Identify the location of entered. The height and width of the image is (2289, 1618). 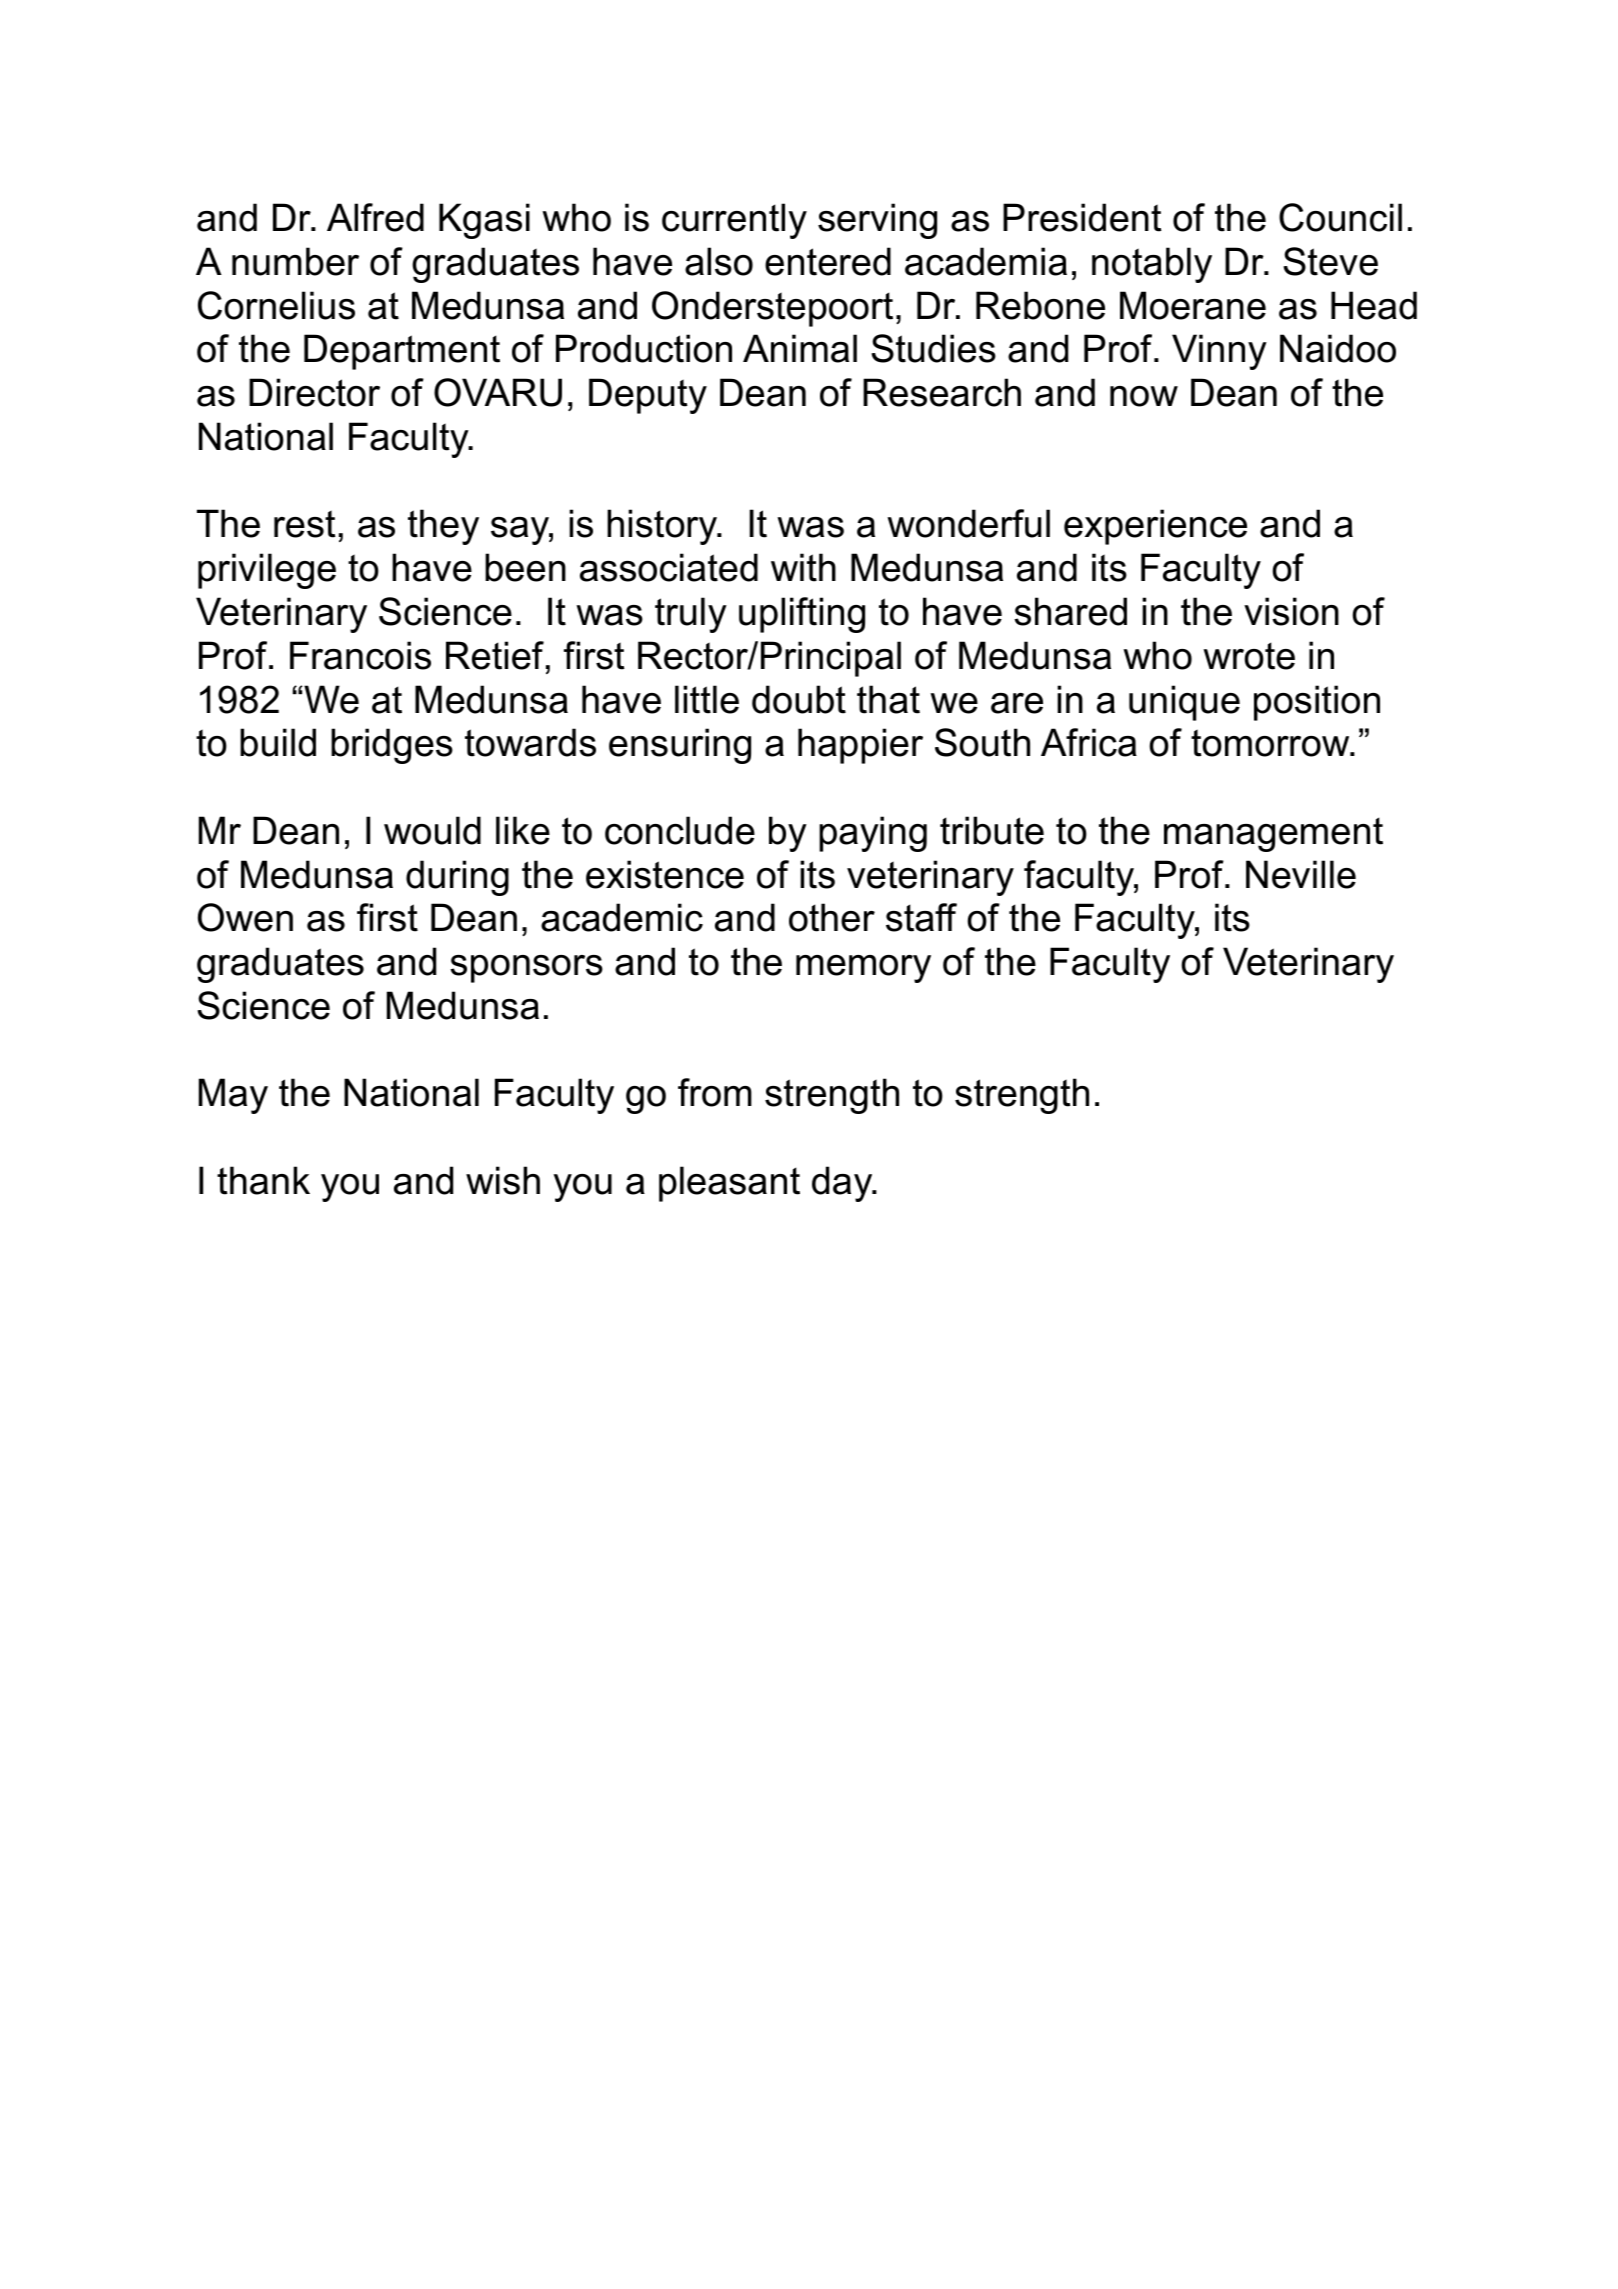
(828, 261).
